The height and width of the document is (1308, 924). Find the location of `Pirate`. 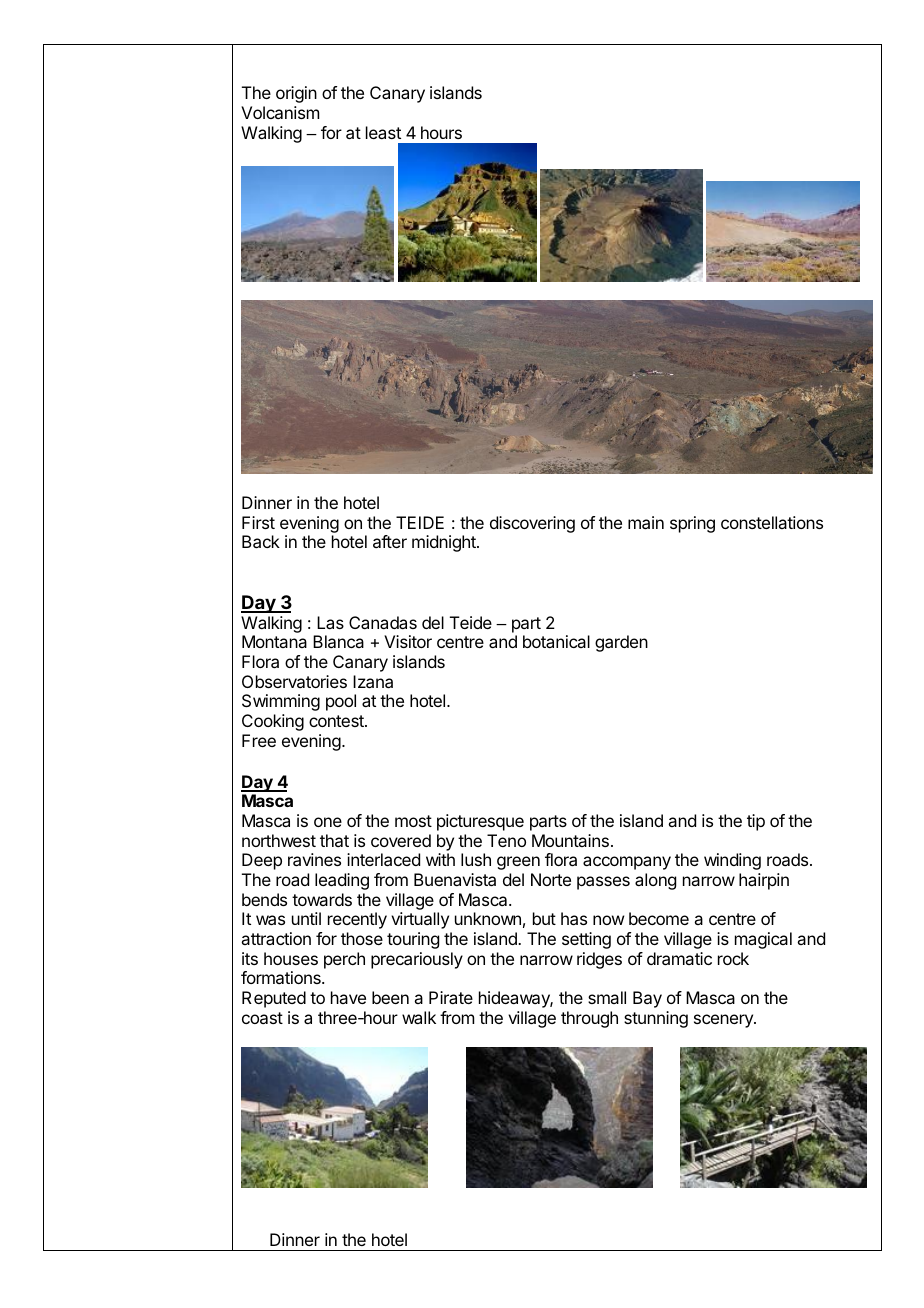

Pirate is located at coordinates (451, 997).
